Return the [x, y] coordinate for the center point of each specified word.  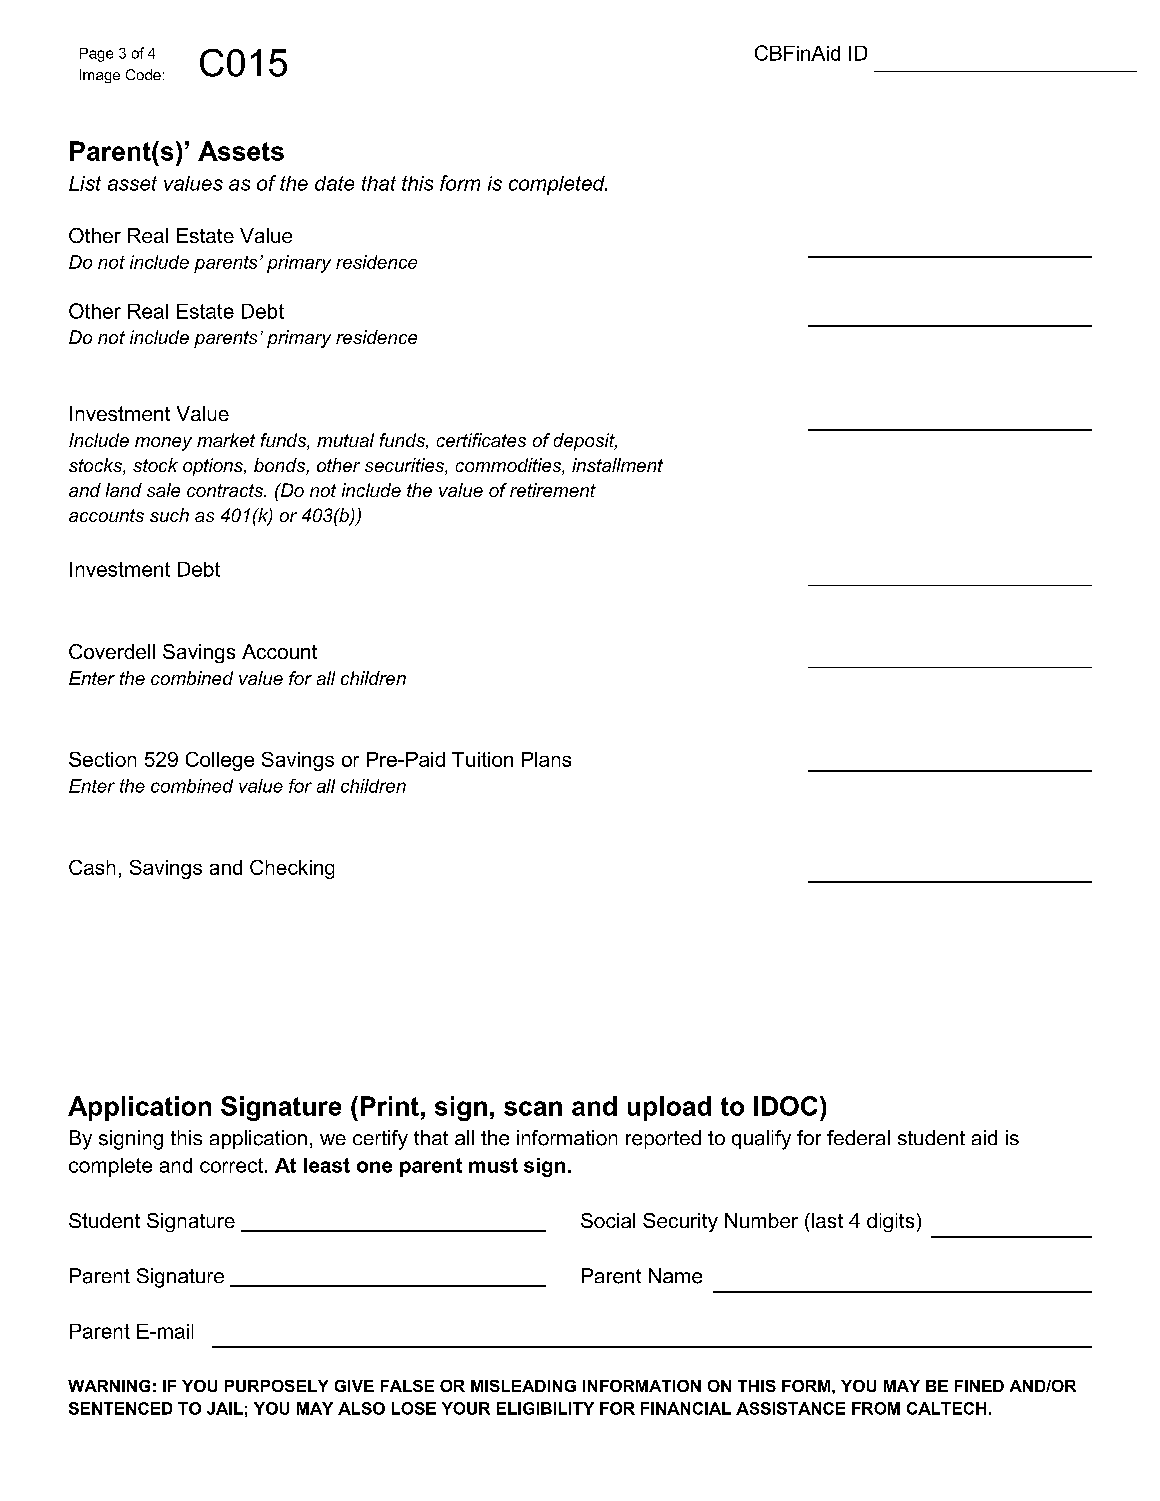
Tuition [482, 759]
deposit [585, 442]
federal [858, 1137]
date [334, 183]
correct [231, 1165]
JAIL [225, 1408]
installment [617, 465]
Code [143, 74]
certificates [481, 440]
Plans [546, 759]
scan [533, 1108]
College [220, 761]
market [226, 440]
